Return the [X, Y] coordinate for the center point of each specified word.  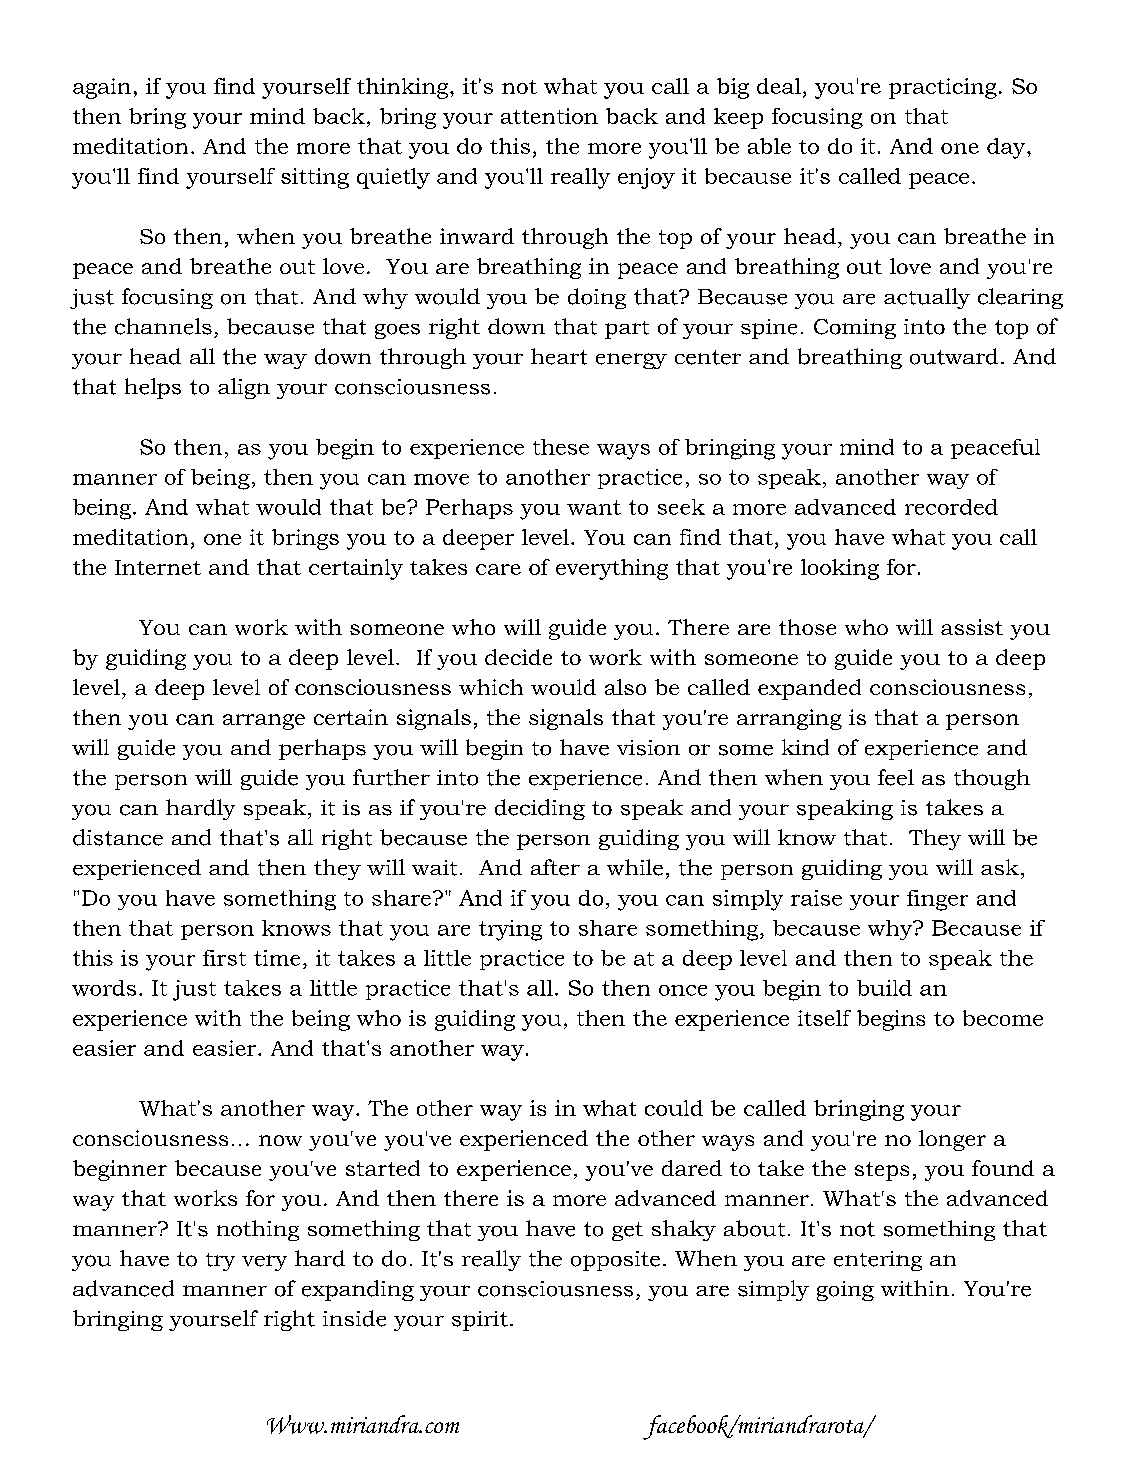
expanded [809, 689]
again [102, 88]
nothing [258, 1230]
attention [549, 116]
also [625, 687]
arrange [264, 722]
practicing [943, 88]
